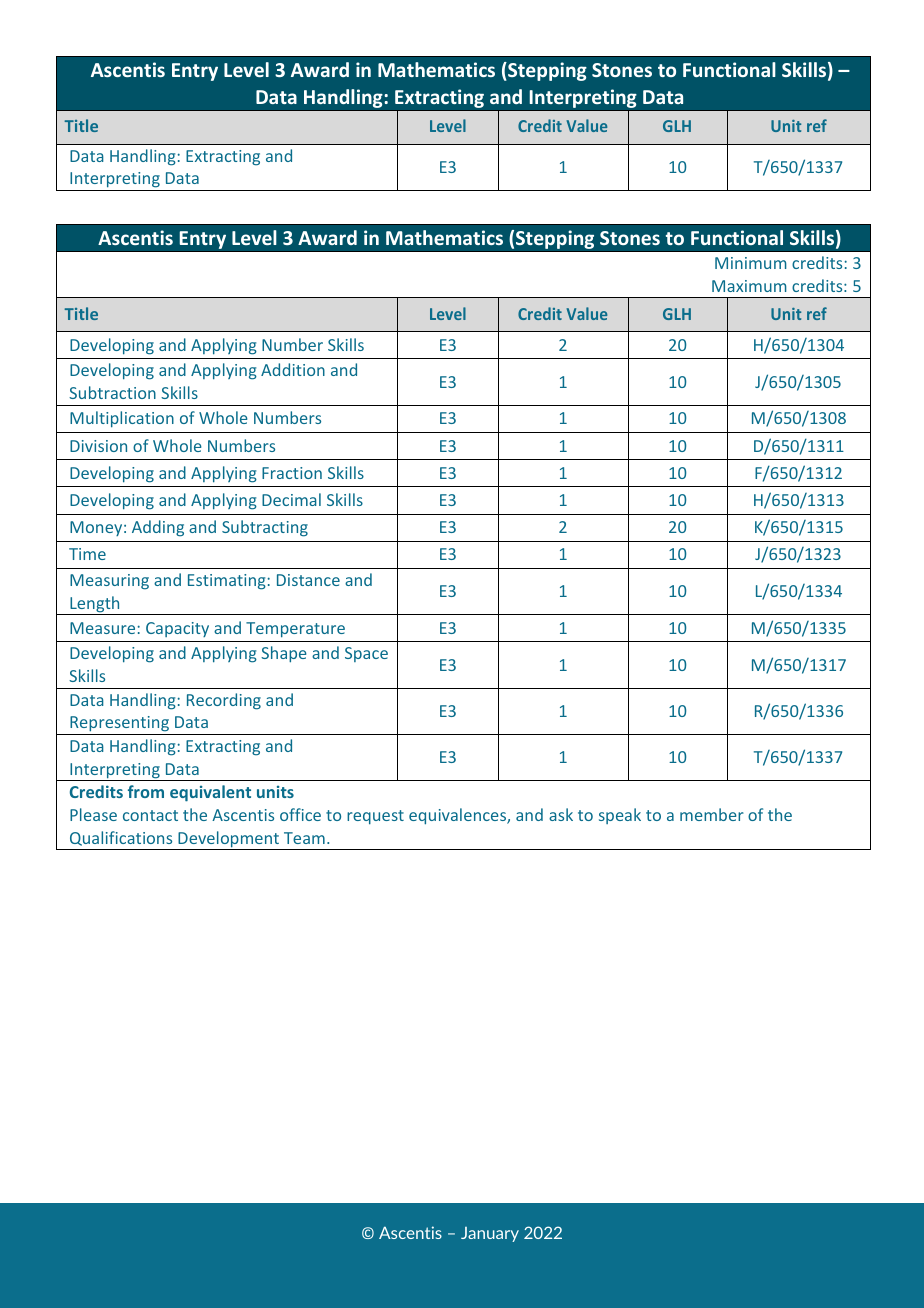  Describe the element at coordinates (375, 817) in the image. I see `request` at that location.
